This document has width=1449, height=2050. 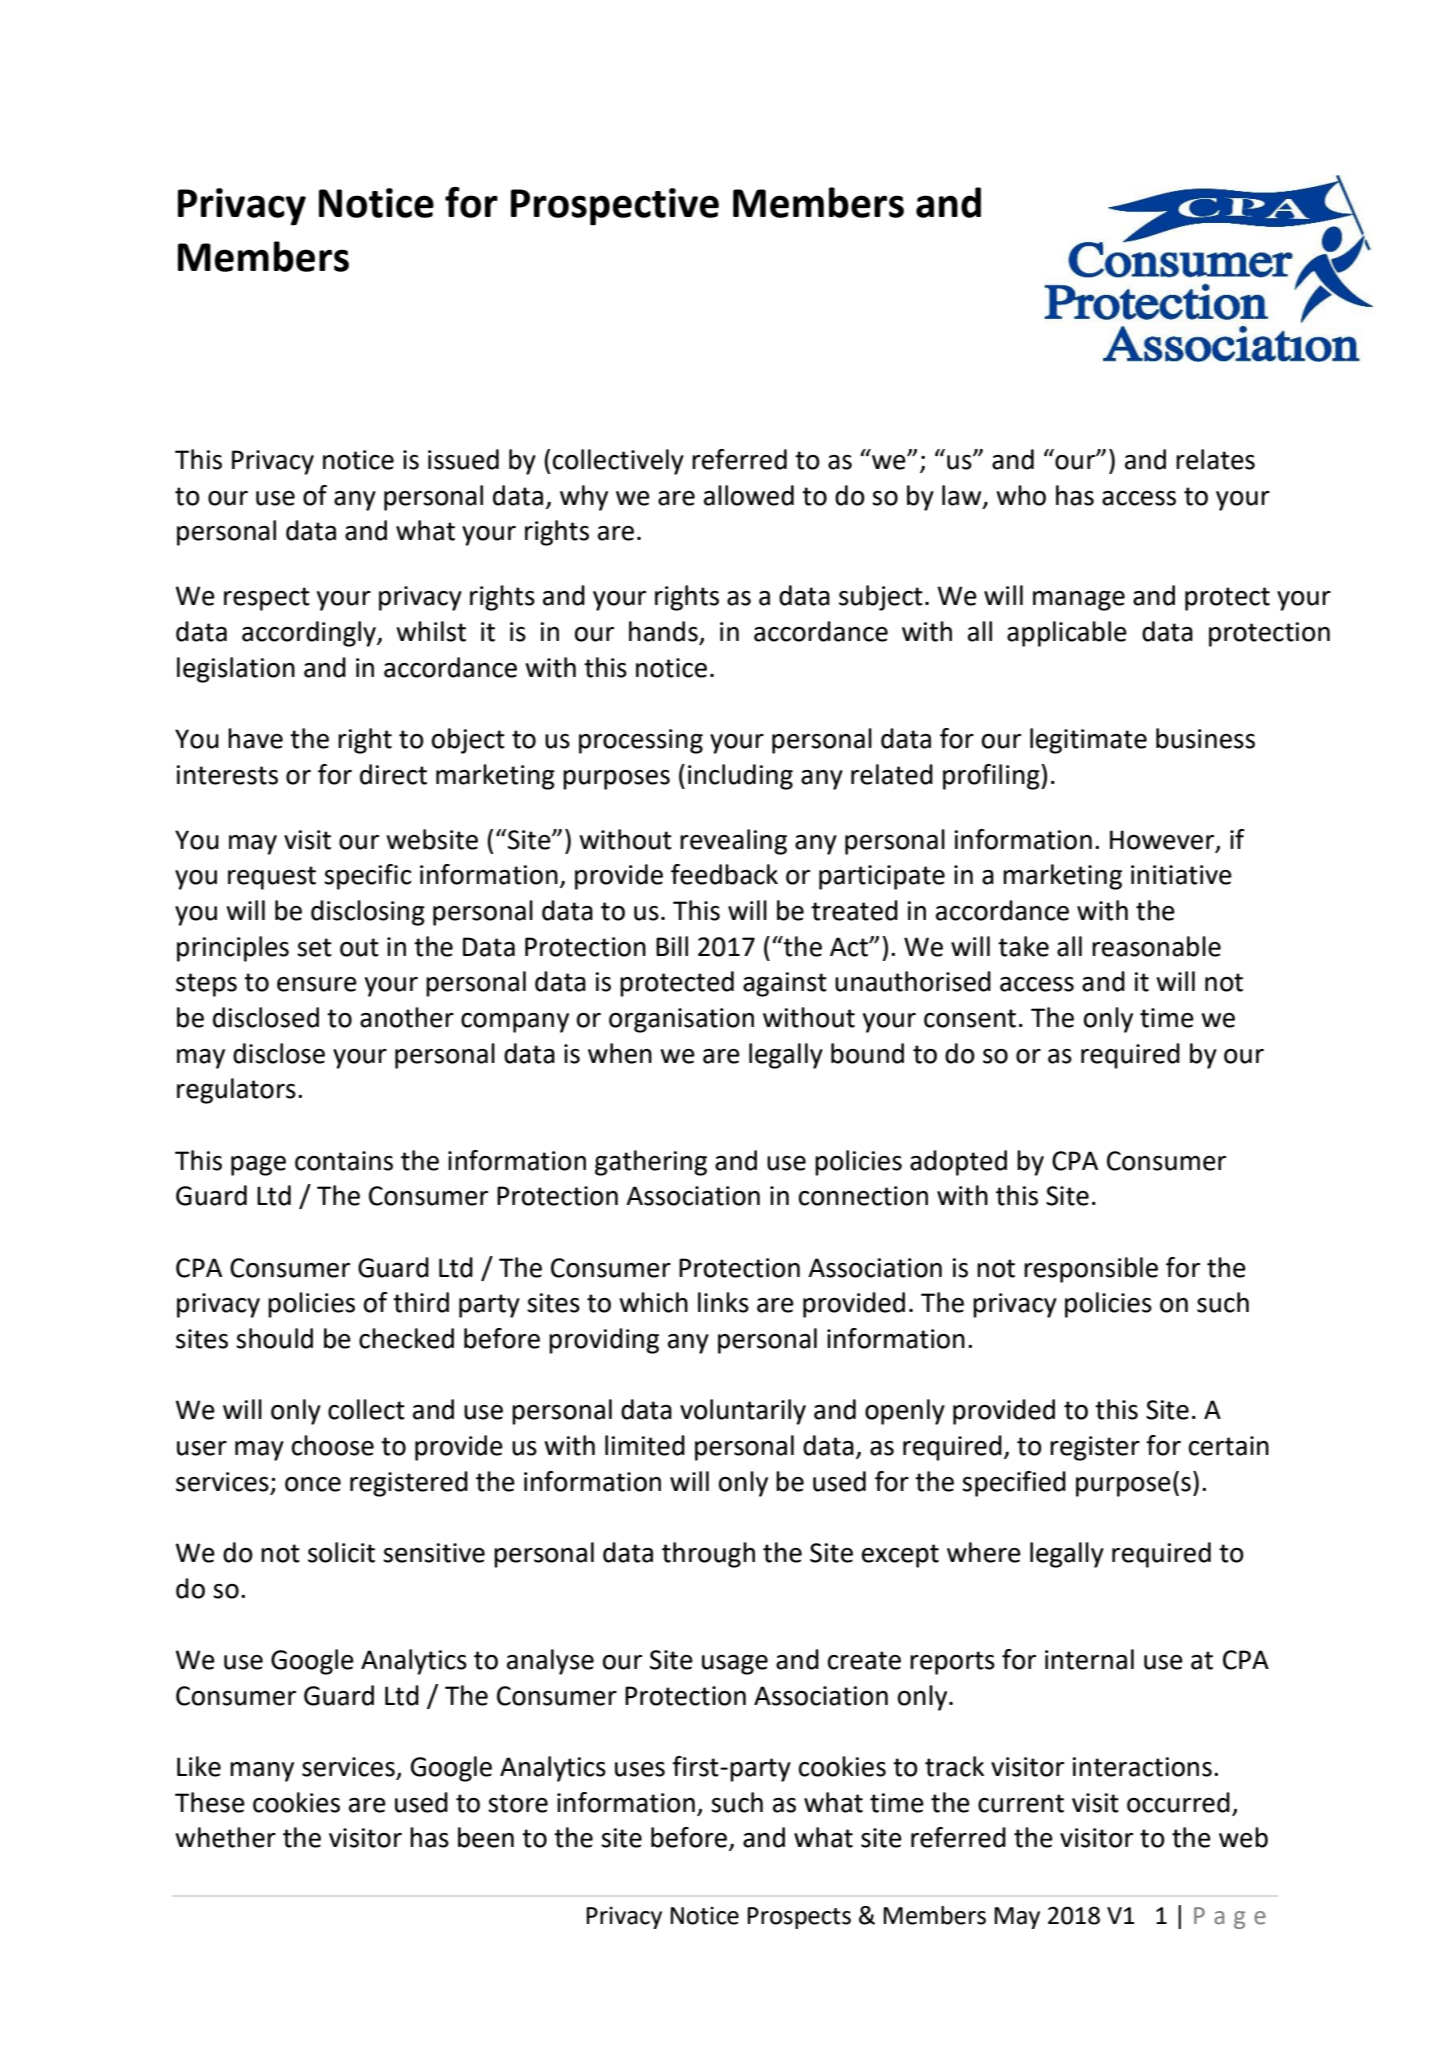 What do you see at coordinates (1091, 1270) in the document?
I see `responsible` at bounding box center [1091, 1270].
